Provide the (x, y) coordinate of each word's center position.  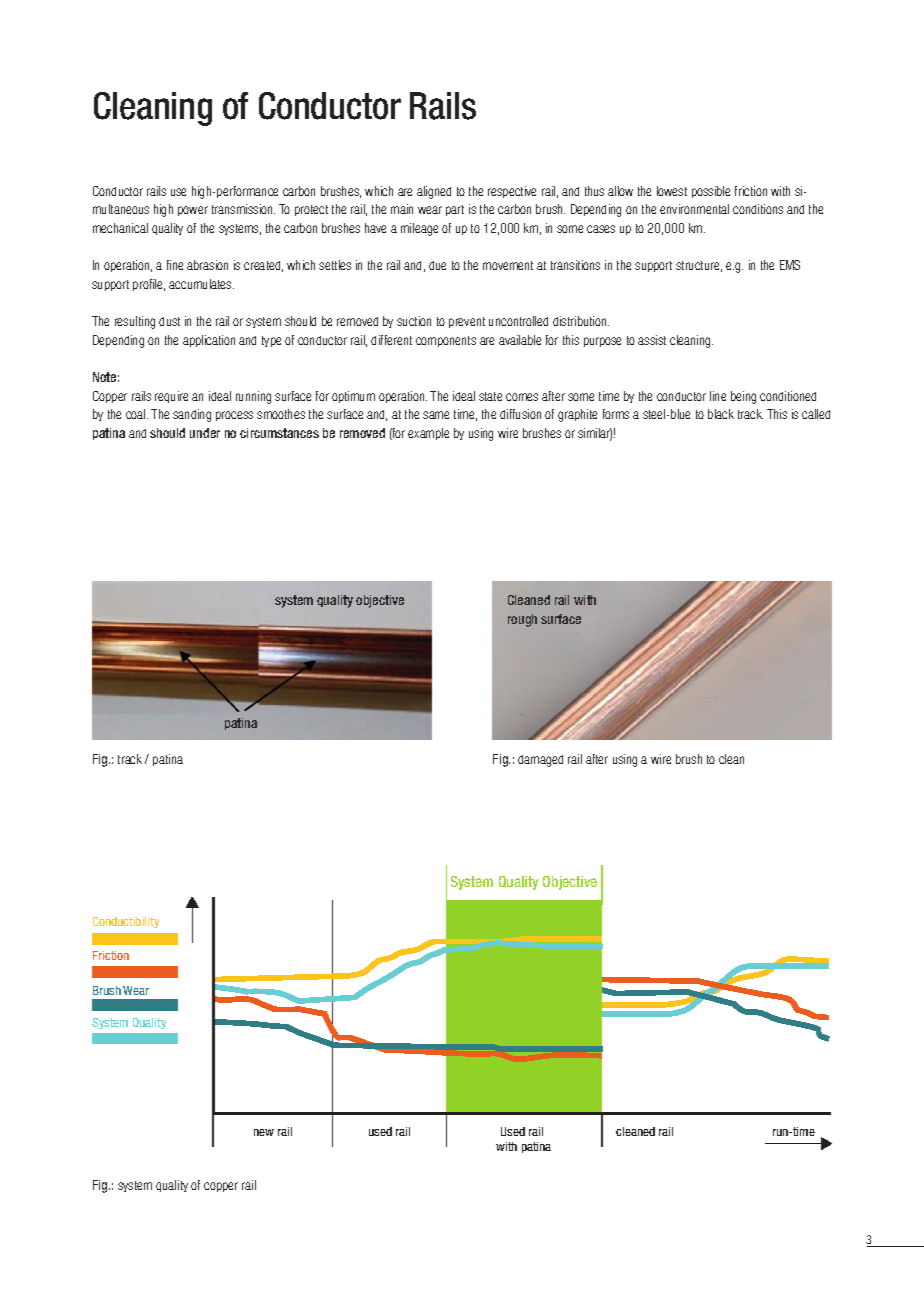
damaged (540, 761)
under (205, 433)
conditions (758, 209)
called (816, 414)
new (264, 1132)
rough (522, 620)
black (721, 414)
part (455, 210)
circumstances (279, 433)
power (193, 211)
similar (595, 434)
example (428, 434)
